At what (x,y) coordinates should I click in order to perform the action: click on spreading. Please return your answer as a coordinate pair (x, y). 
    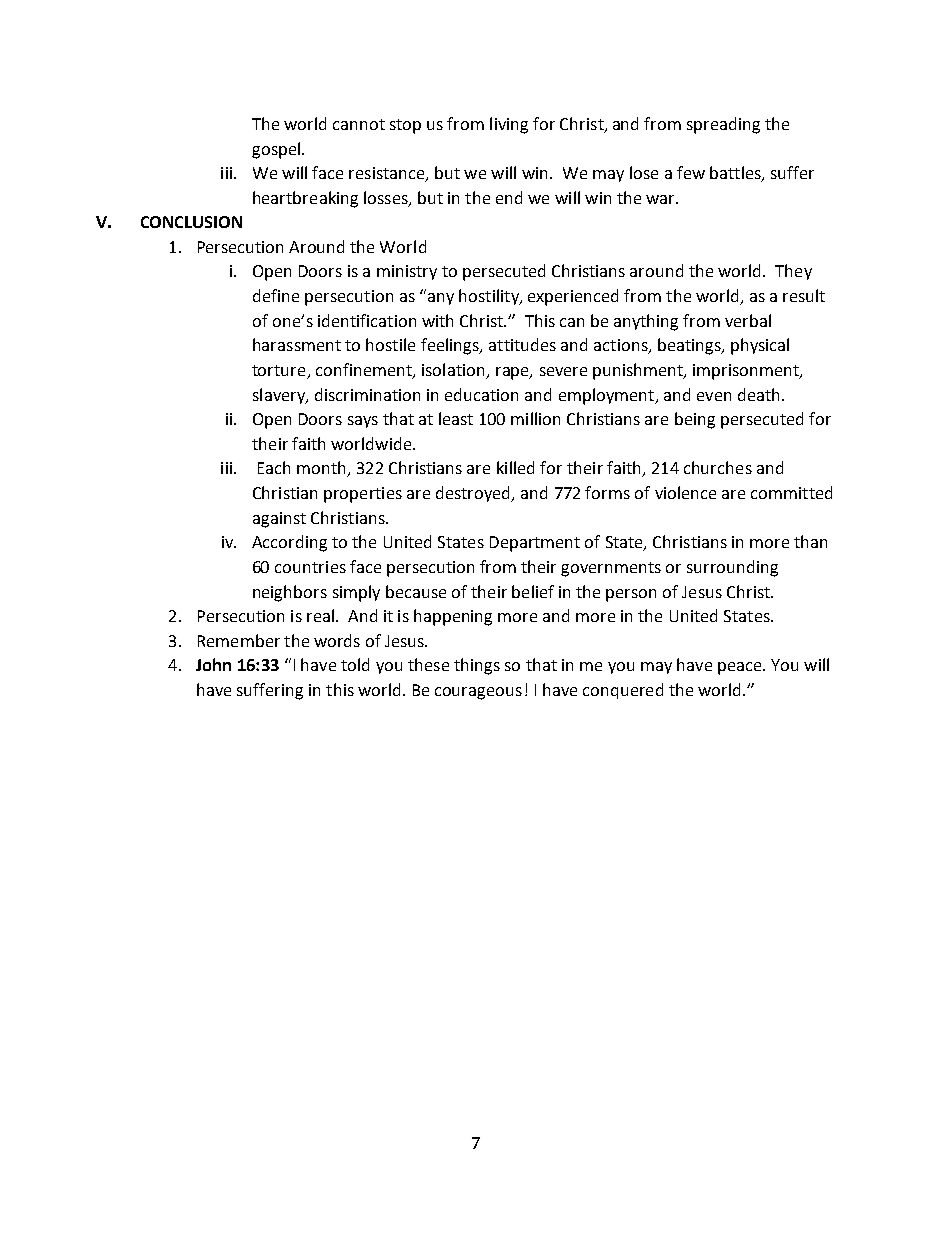
    Looking at the image, I should click on (723, 125).
